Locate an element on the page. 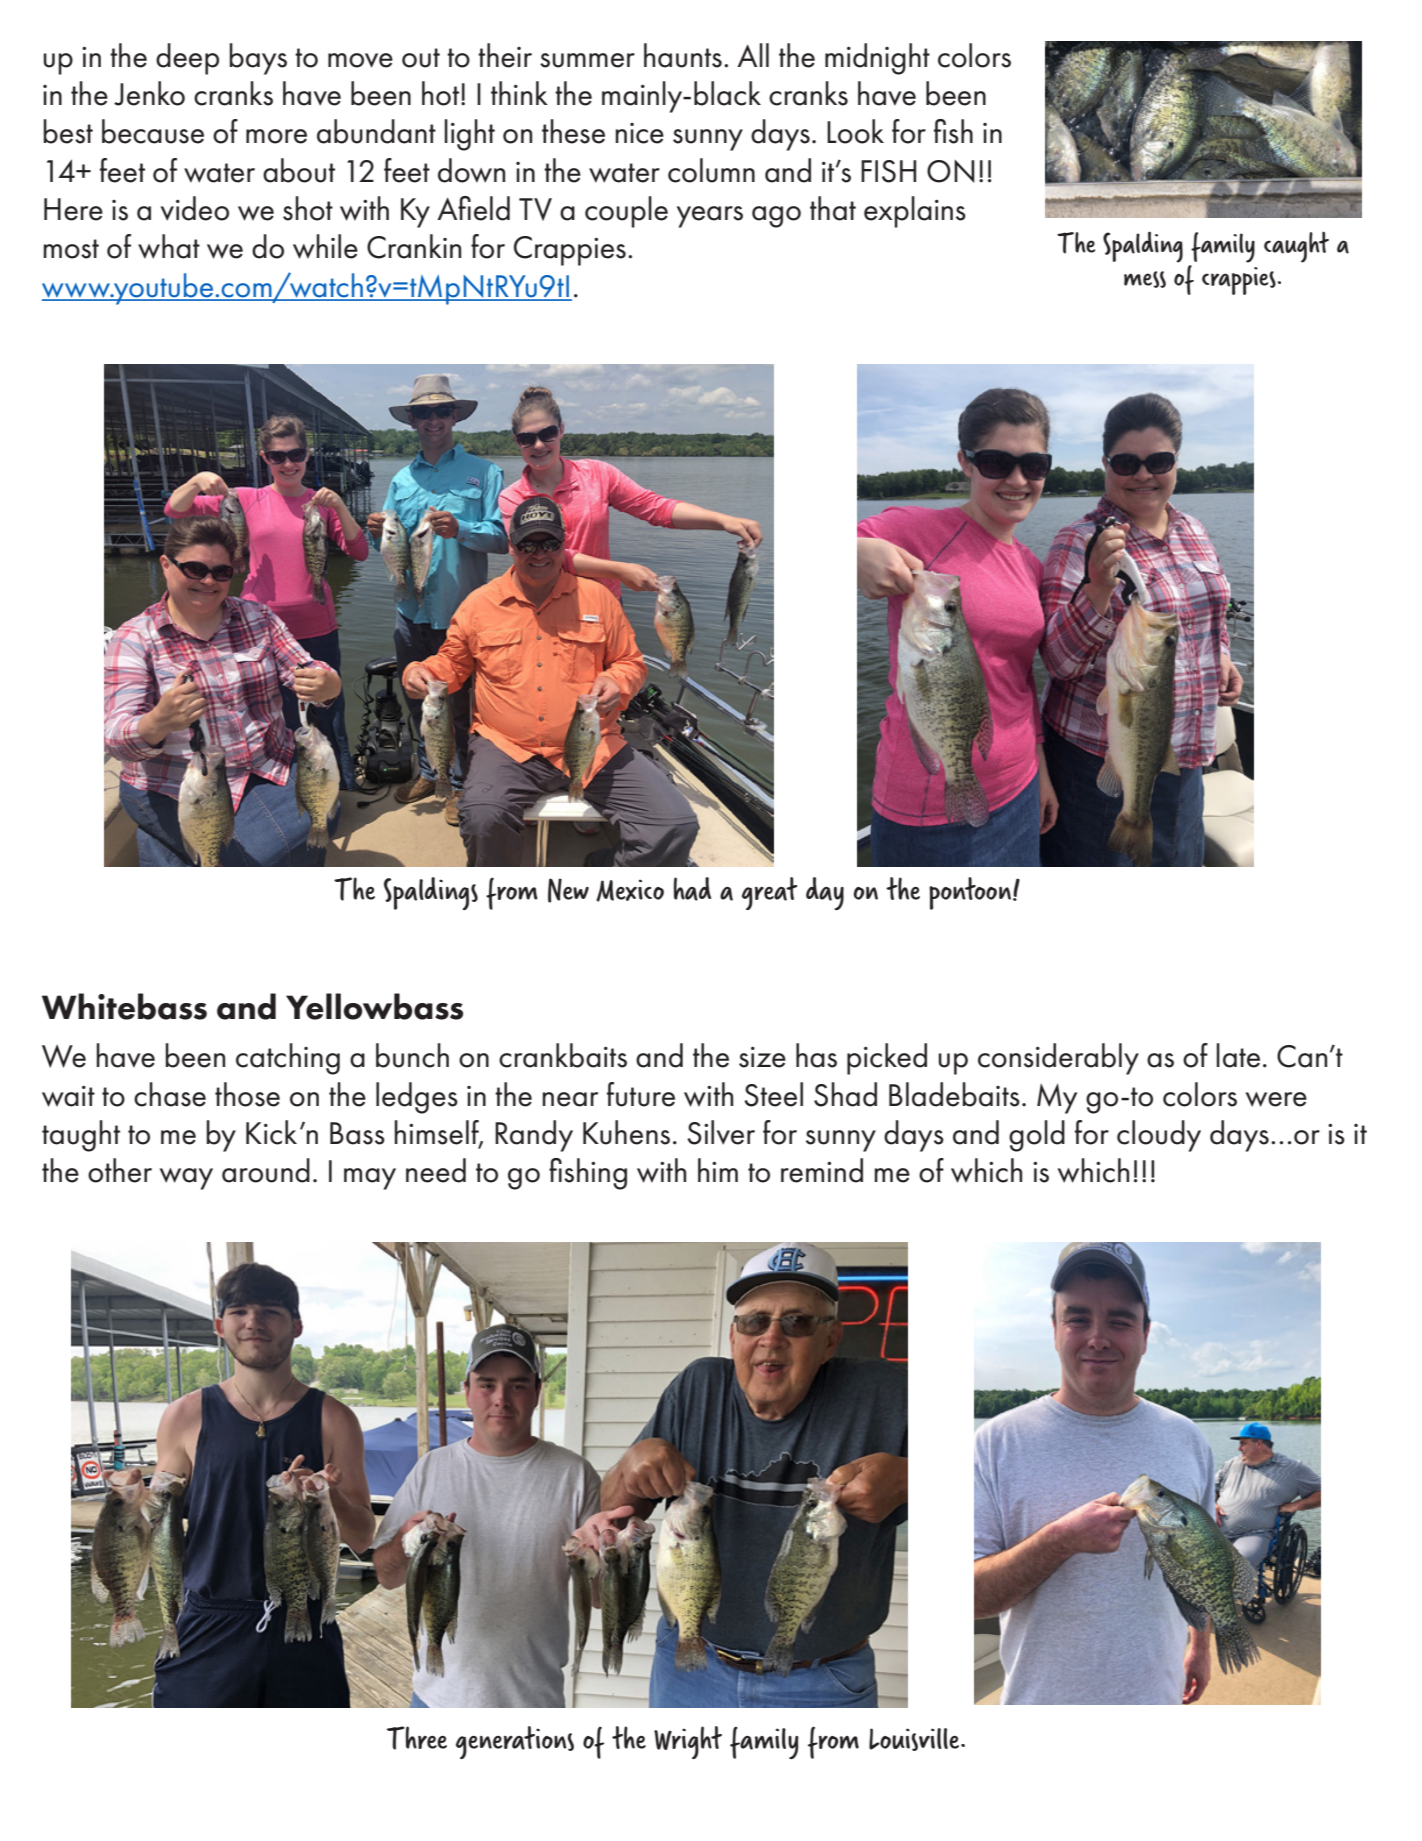 The height and width of the image is (1841, 1422). nice is located at coordinates (639, 133).
